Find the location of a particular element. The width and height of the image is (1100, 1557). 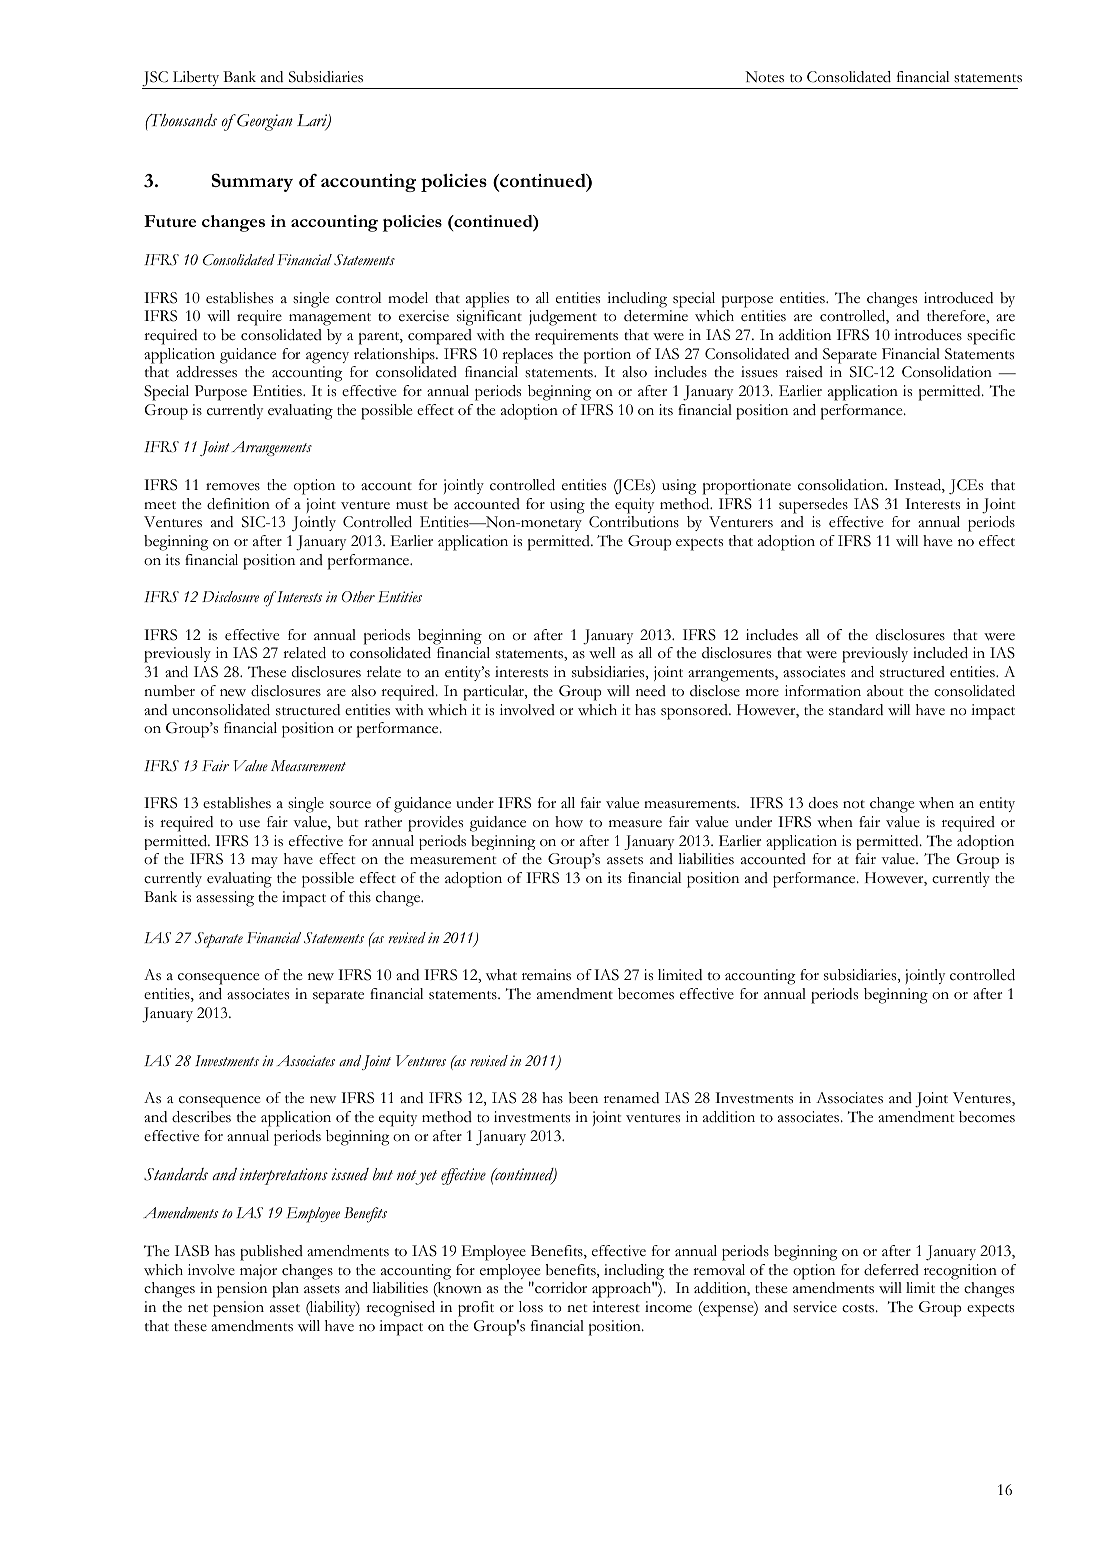

assessing is located at coordinates (225, 899).
